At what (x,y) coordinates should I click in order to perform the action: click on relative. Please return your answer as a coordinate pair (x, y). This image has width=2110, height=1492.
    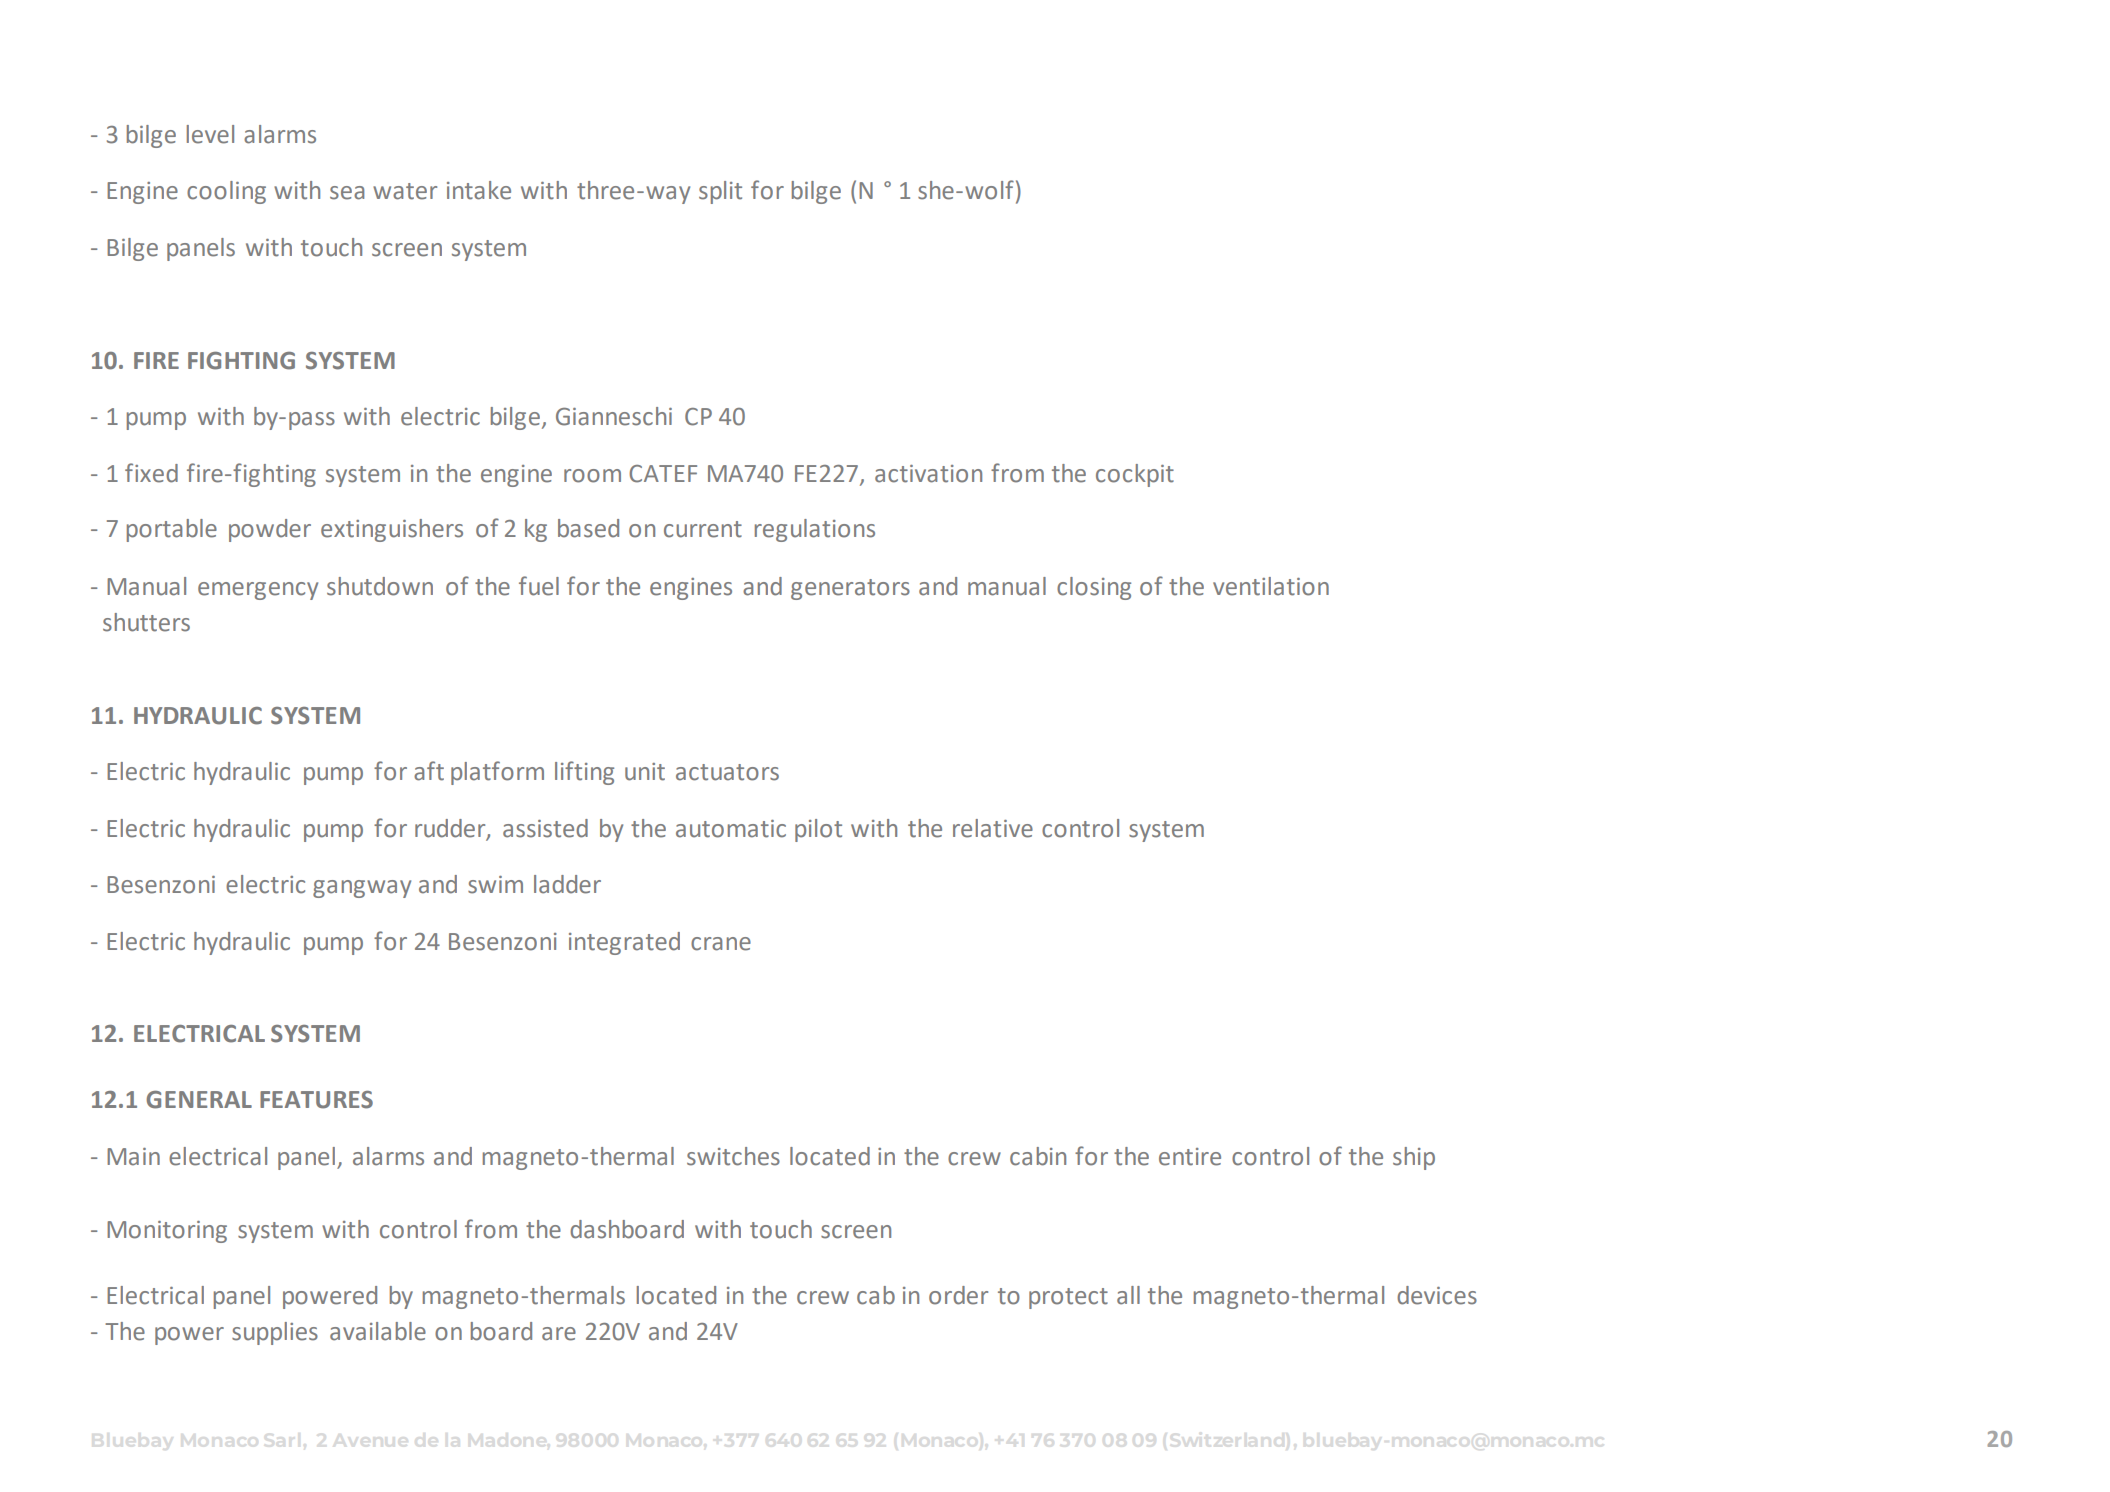
    Looking at the image, I should click on (993, 828).
